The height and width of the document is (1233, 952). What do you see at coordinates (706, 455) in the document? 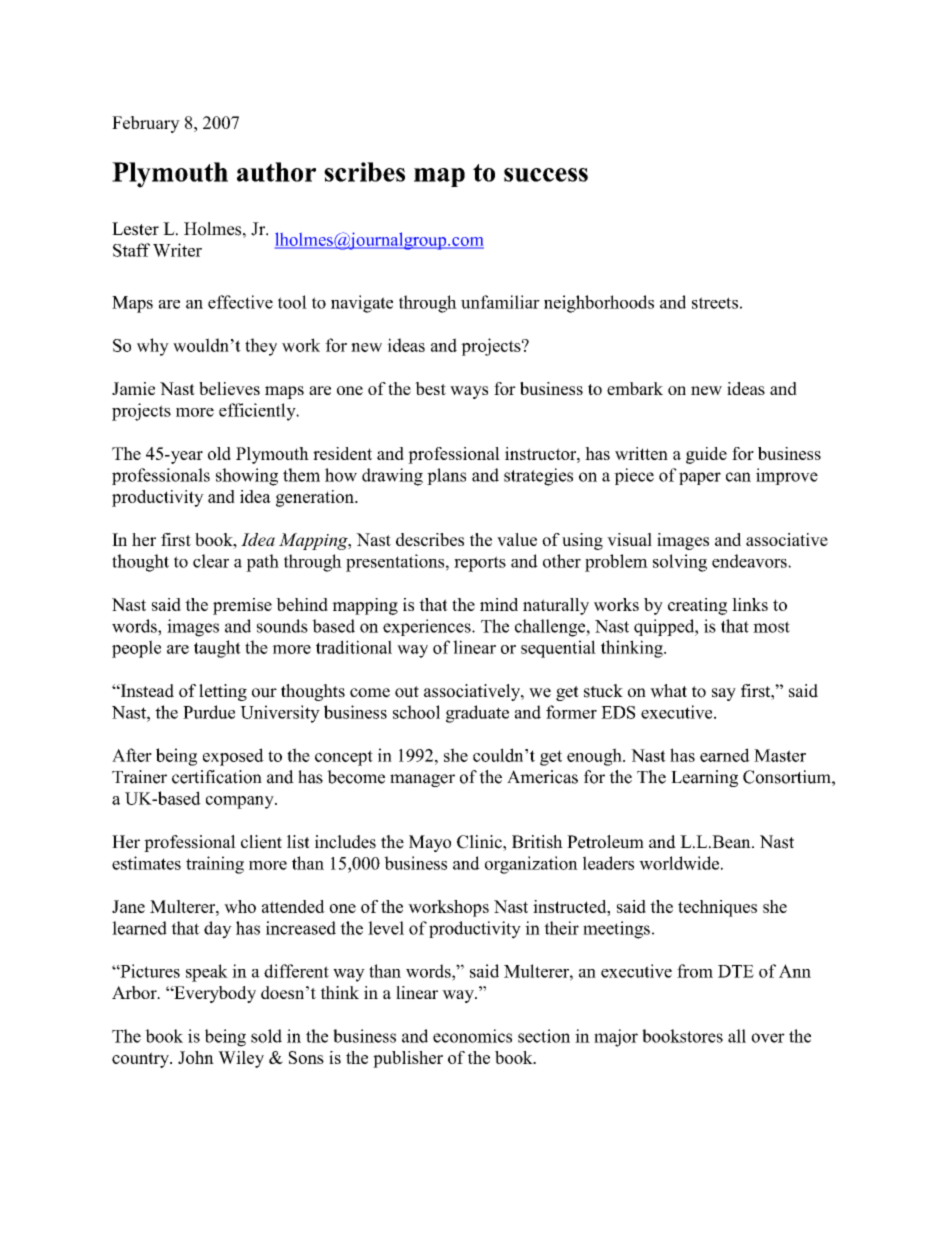
I see `guide` at bounding box center [706, 455].
